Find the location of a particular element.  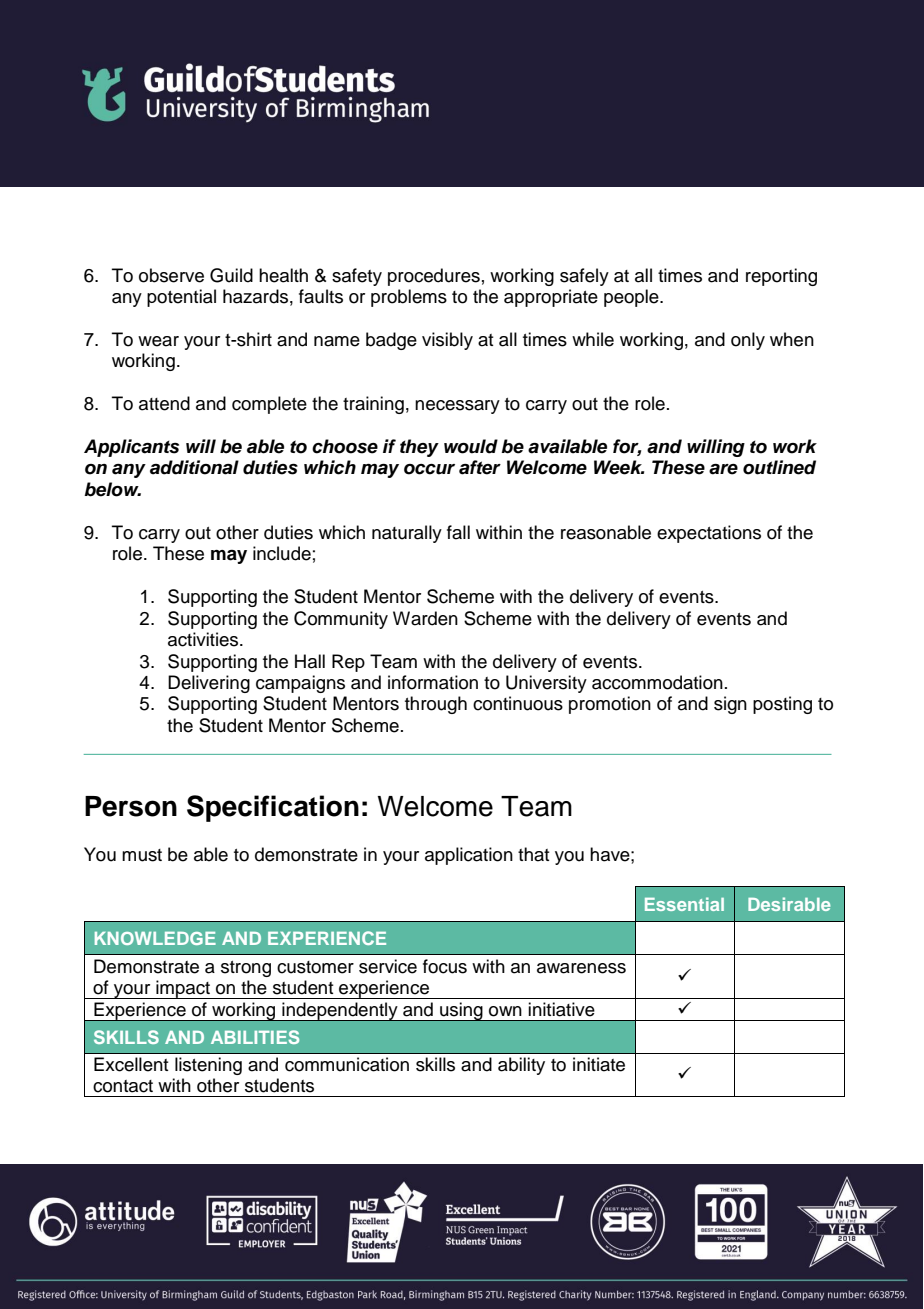

sign is located at coordinates (730, 705).
